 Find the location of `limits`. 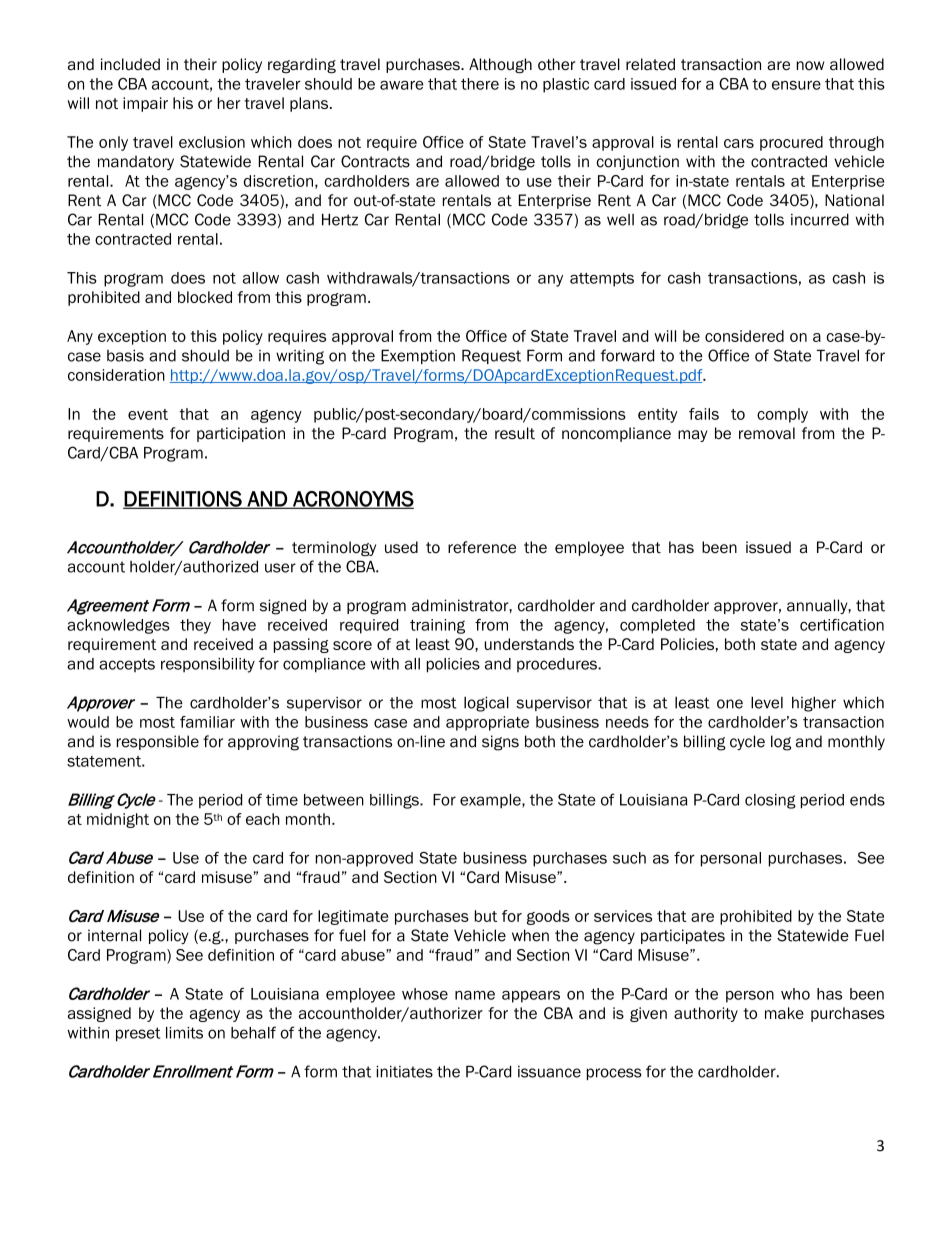

limits is located at coordinates (184, 1033).
